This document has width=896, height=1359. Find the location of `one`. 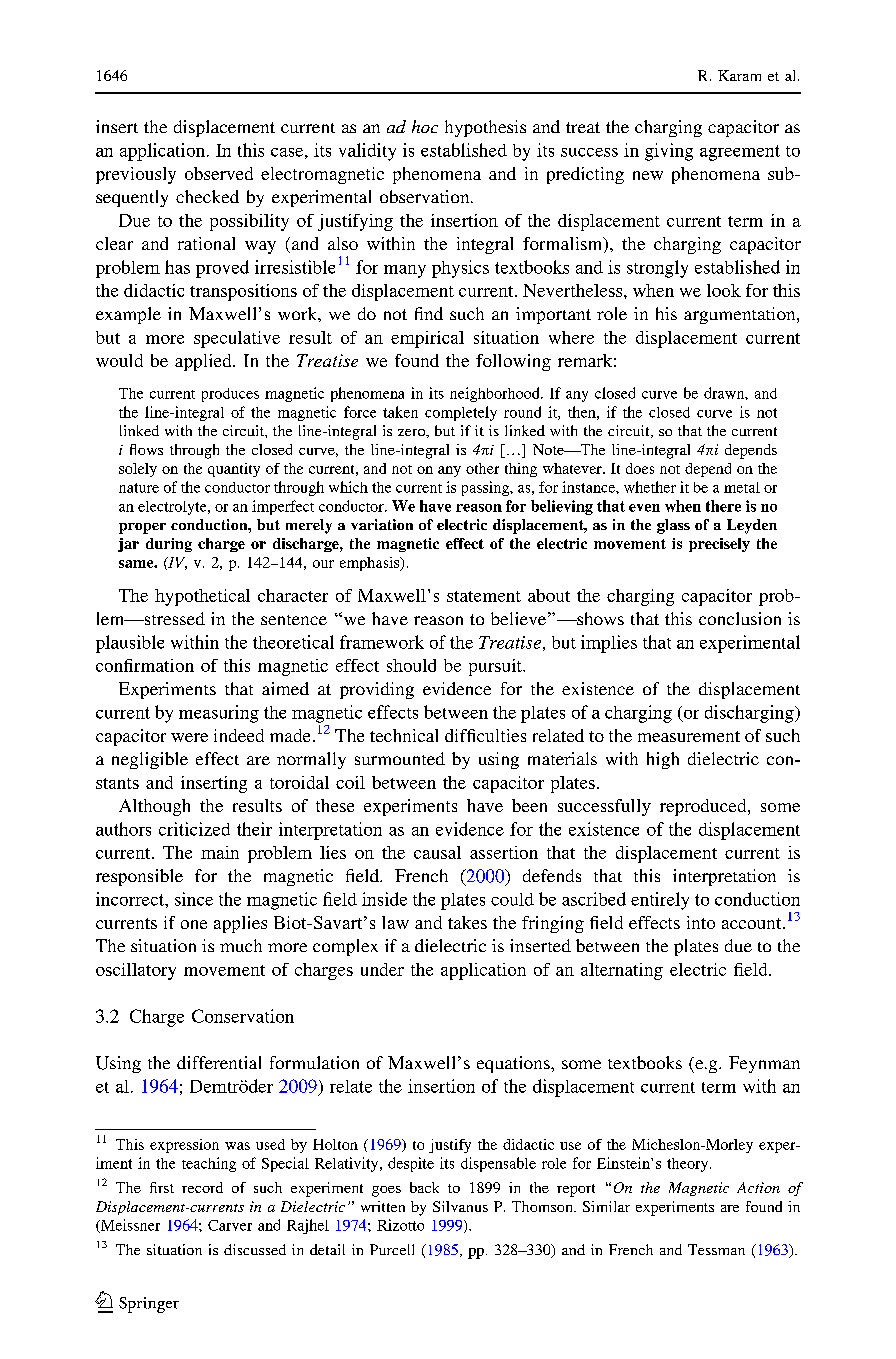

one is located at coordinates (194, 924).
